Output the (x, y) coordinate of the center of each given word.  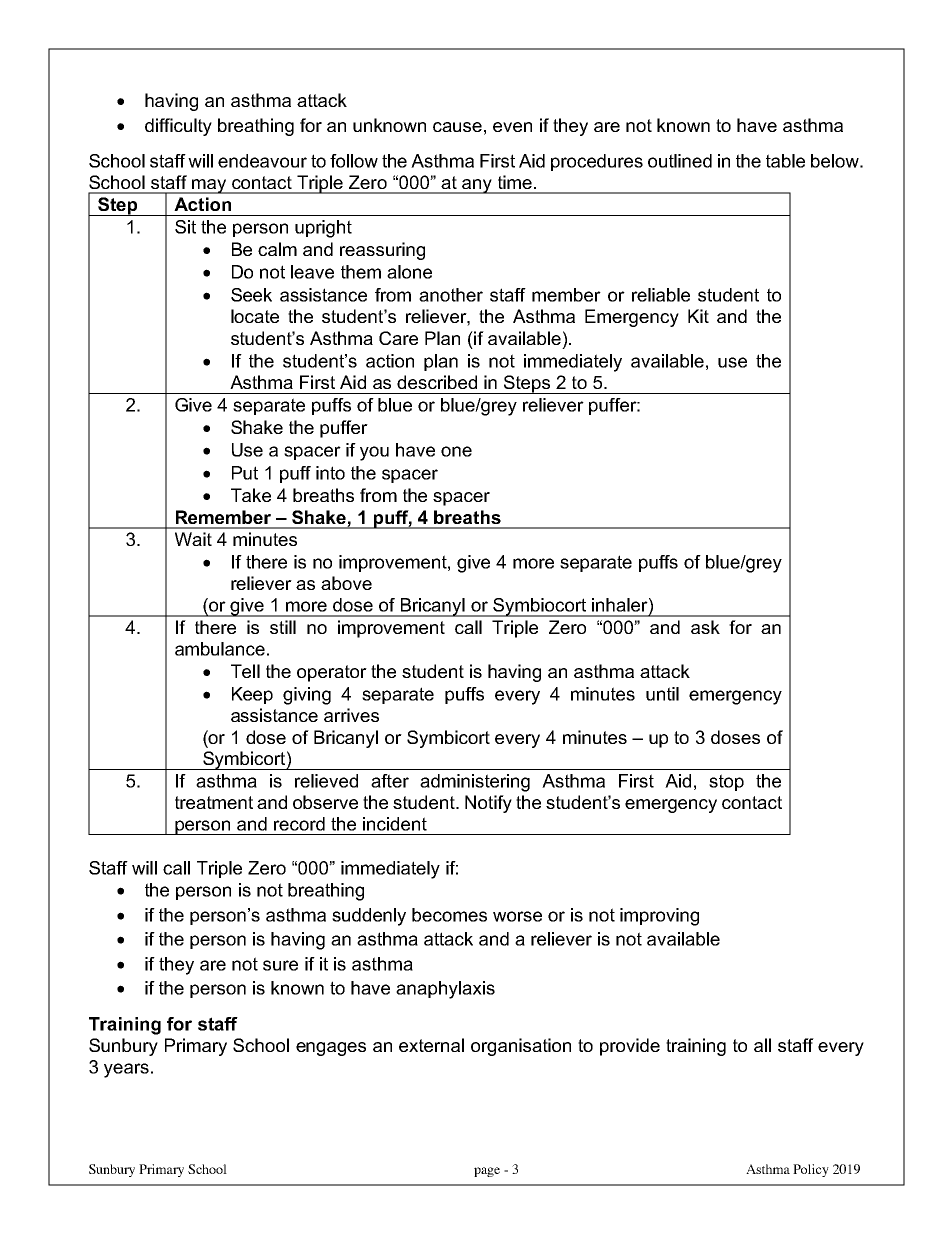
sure (280, 965)
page (487, 1172)
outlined (680, 161)
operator (332, 673)
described (437, 382)
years (126, 1070)
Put (245, 473)
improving (659, 917)
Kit (698, 316)
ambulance (220, 649)
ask (705, 627)
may (209, 186)
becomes (449, 915)
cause (457, 127)
